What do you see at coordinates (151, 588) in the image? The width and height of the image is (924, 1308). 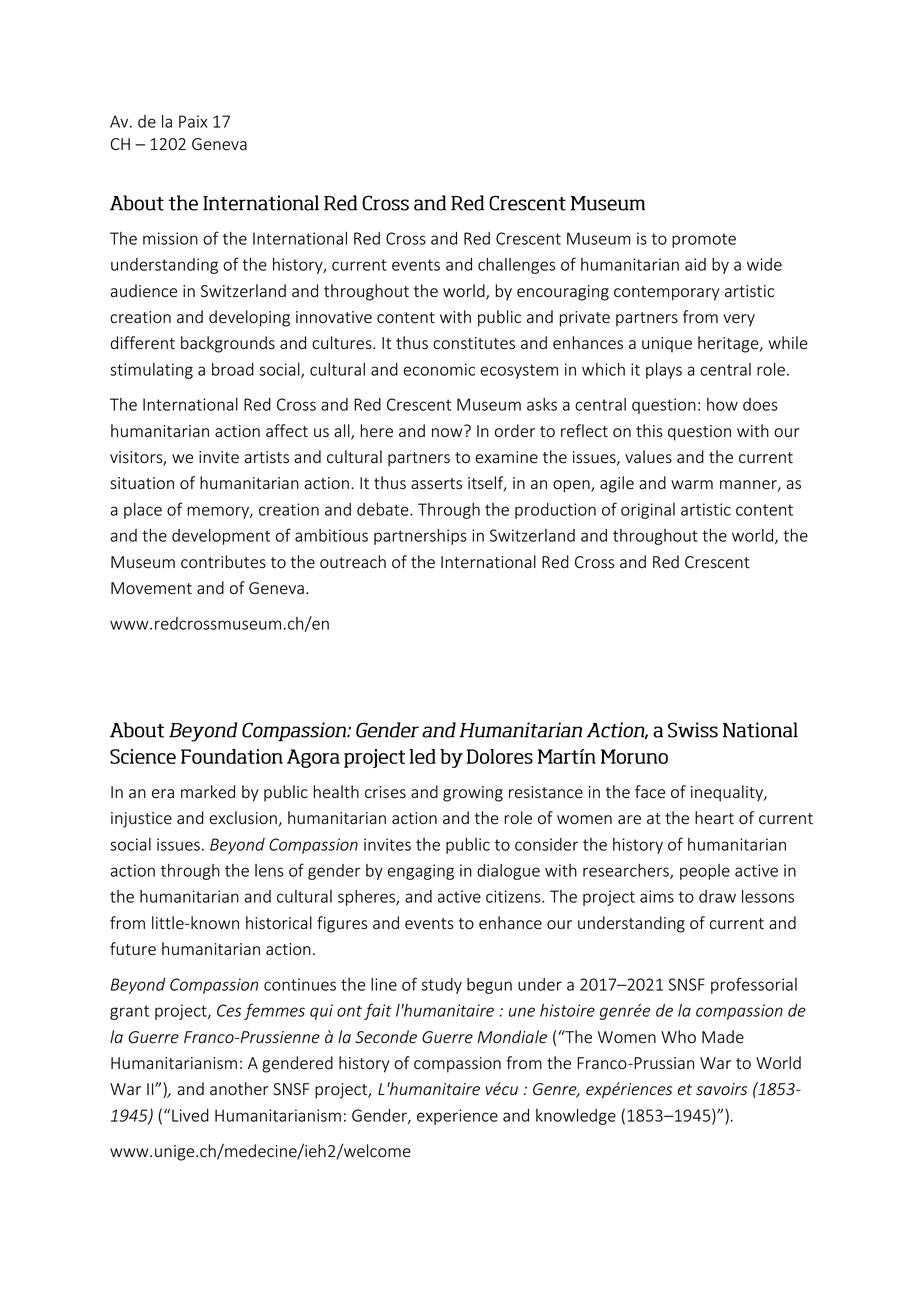 I see `Movement` at bounding box center [151, 588].
